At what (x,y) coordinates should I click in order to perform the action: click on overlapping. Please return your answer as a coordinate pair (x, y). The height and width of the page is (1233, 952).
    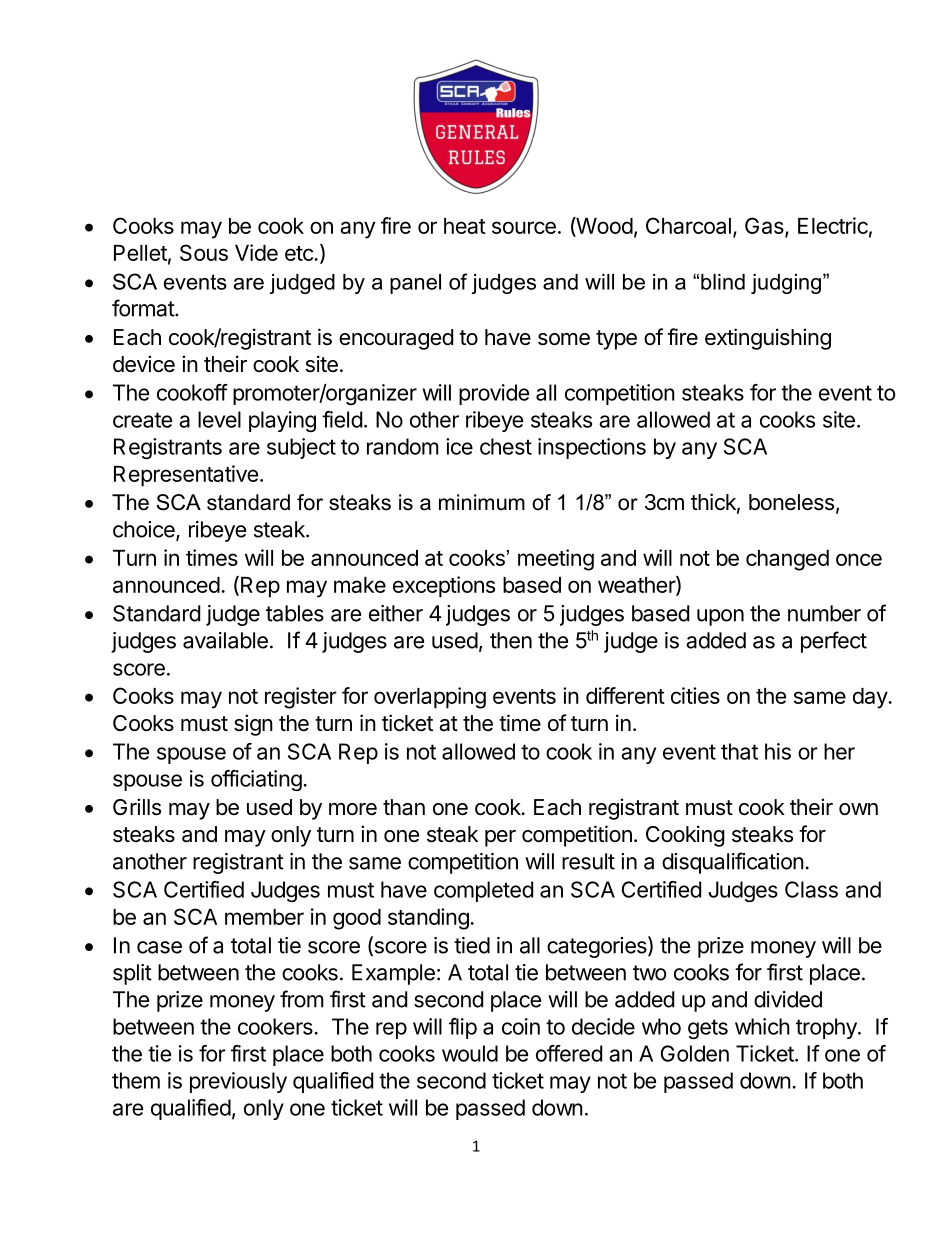
    Looking at the image, I should click on (430, 698).
